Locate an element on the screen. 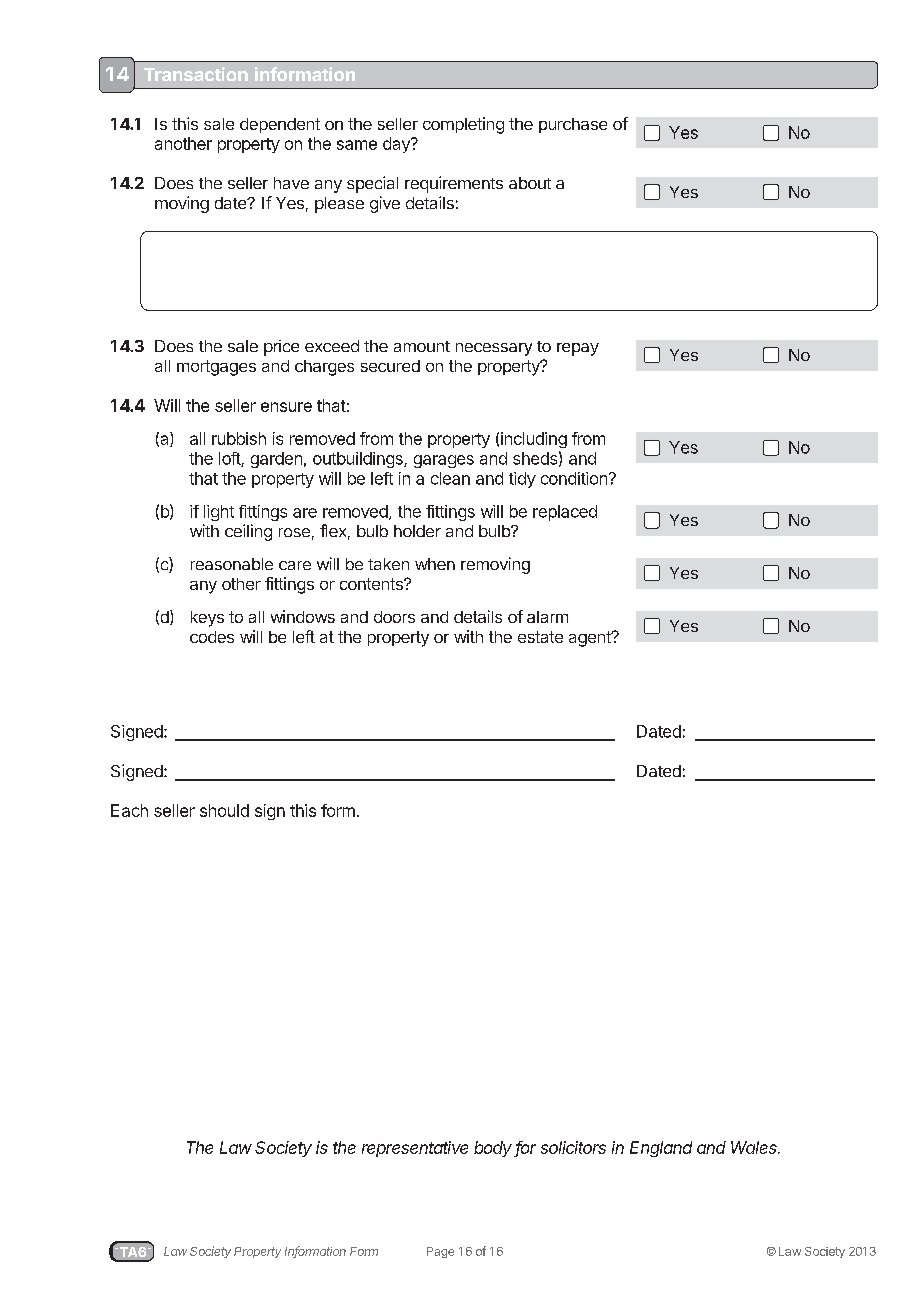  should is located at coordinates (224, 810).
